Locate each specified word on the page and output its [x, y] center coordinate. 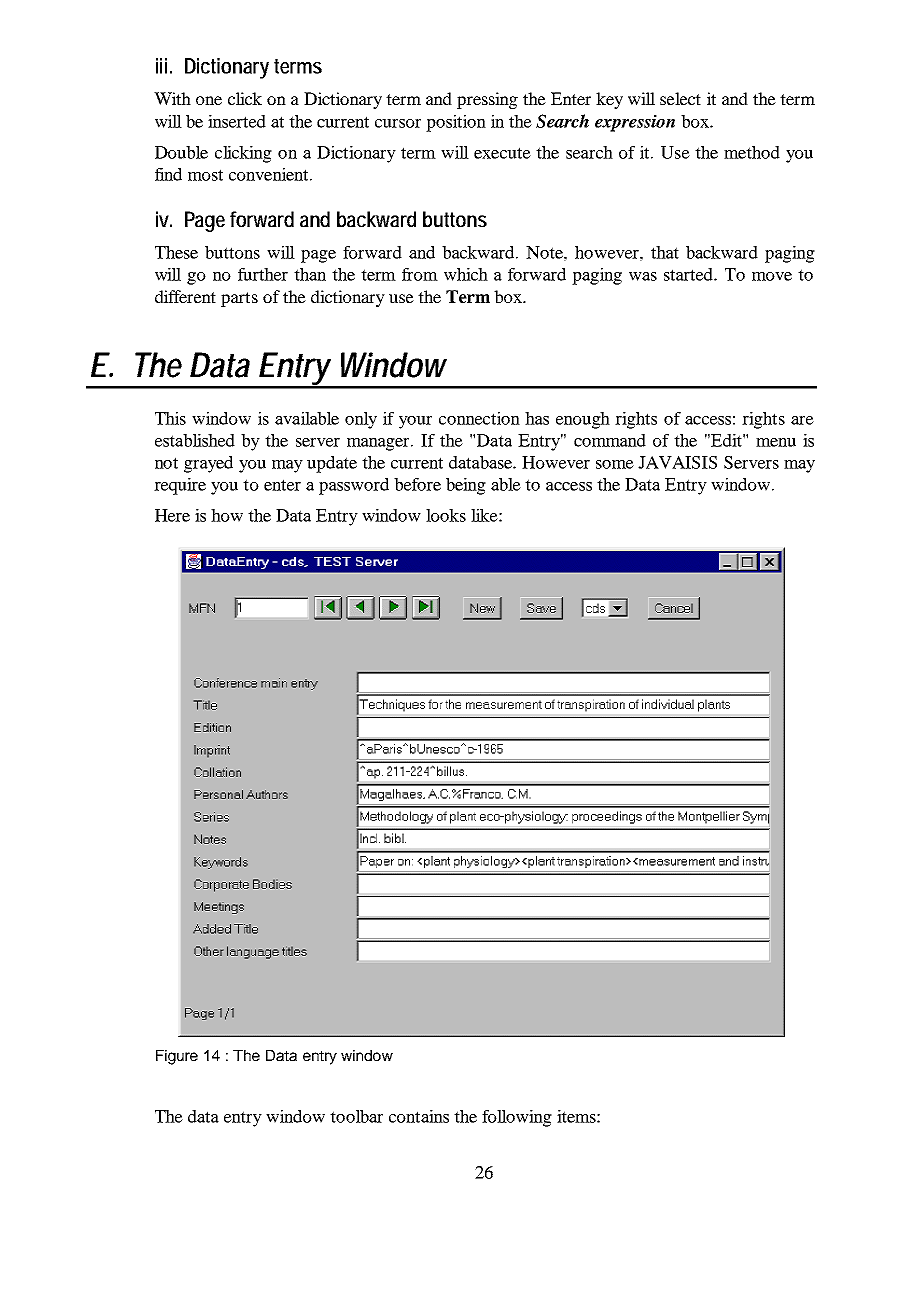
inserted [237, 121]
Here [172, 515]
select [680, 98]
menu [776, 442]
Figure [177, 1057]
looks [446, 515]
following [517, 1118]
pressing [487, 100]
